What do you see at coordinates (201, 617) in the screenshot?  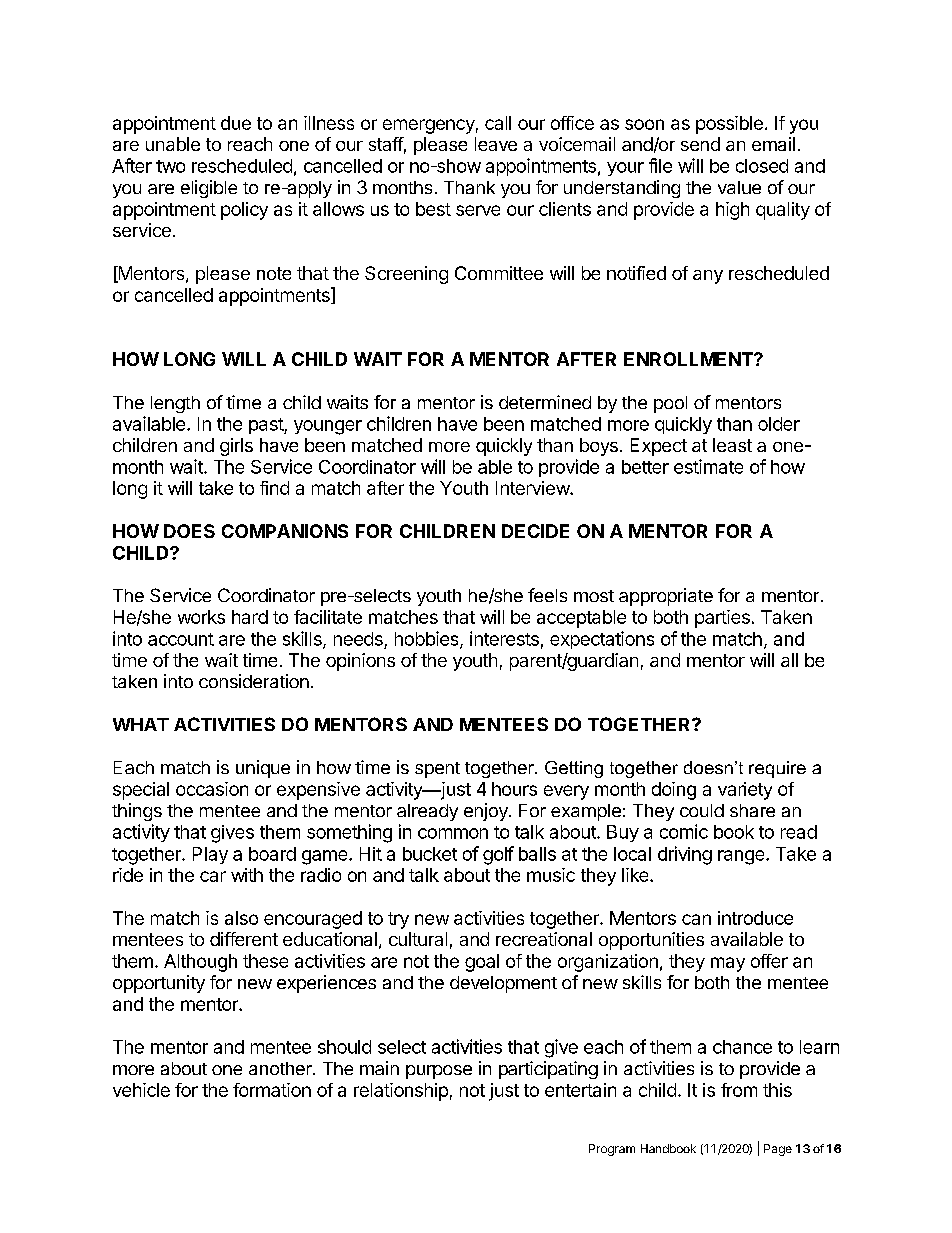 I see `works` at bounding box center [201, 617].
